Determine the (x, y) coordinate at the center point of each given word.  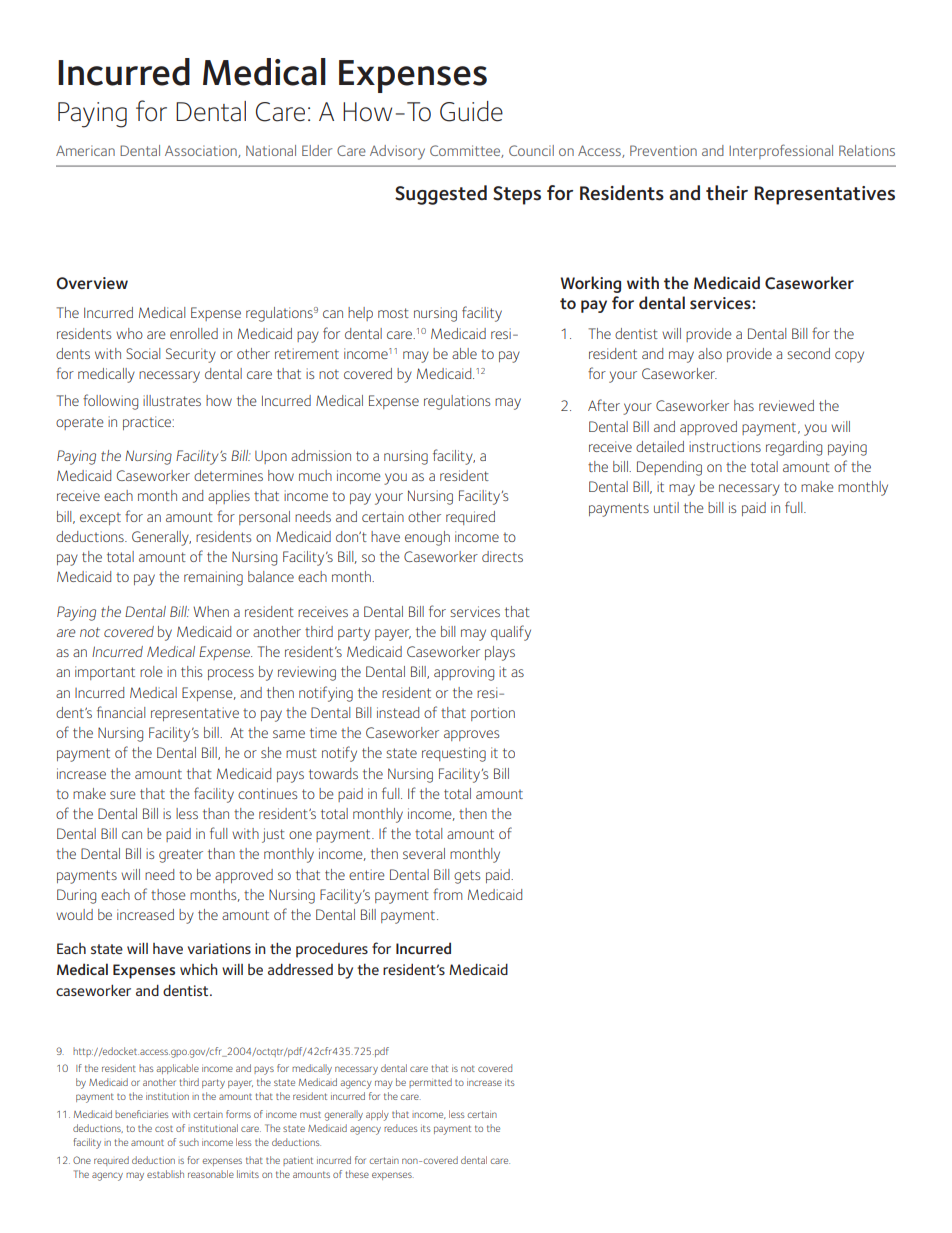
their (727, 193)
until (666, 507)
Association (202, 151)
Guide (471, 111)
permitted (430, 1083)
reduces (401, 1128)
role (151, 671)
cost (164, 1129)
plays (500, 653)
